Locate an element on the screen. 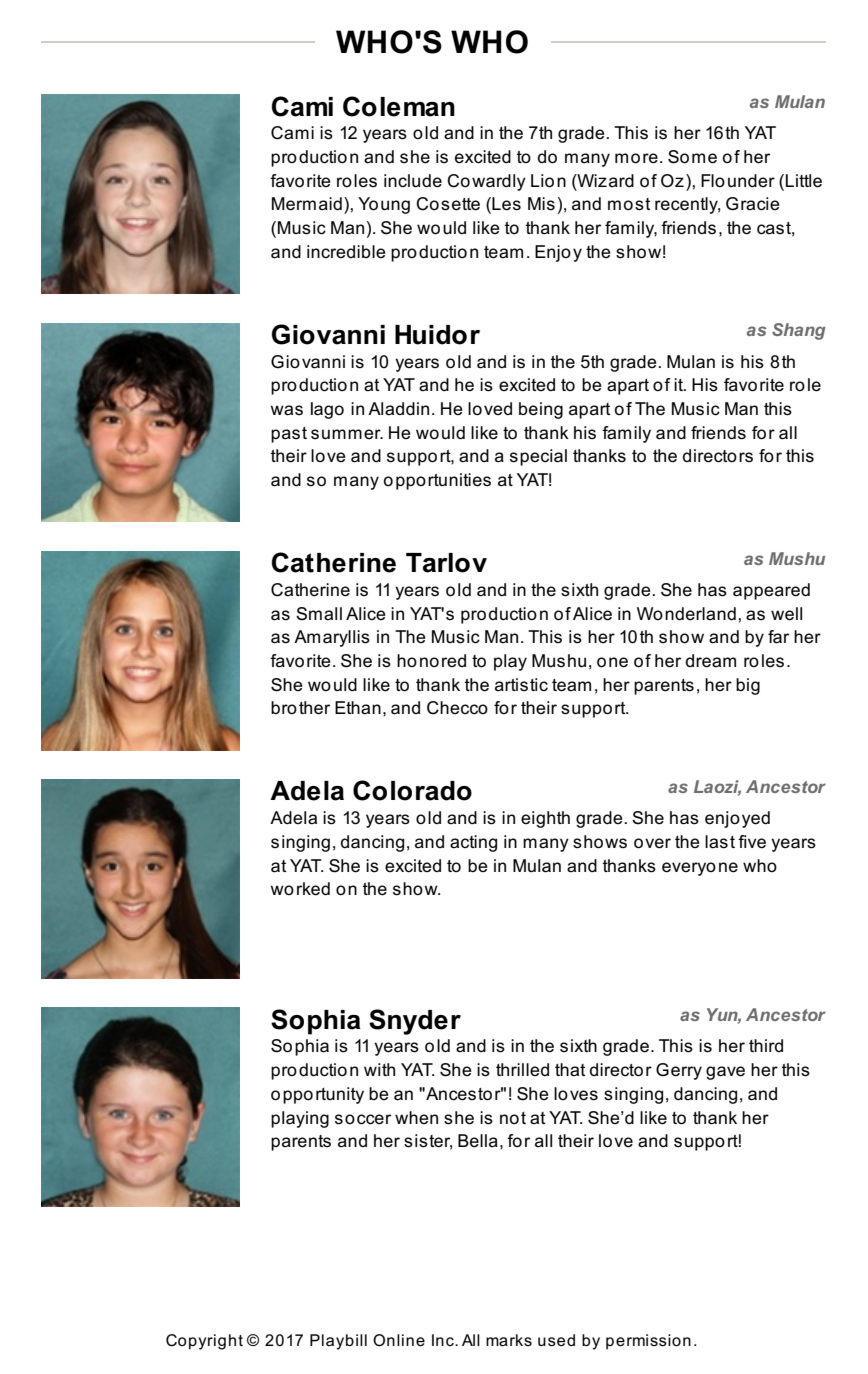 Image resolution: width=868 pixels, height=1374 pixels. acting is located at coordinates (473, 843).
